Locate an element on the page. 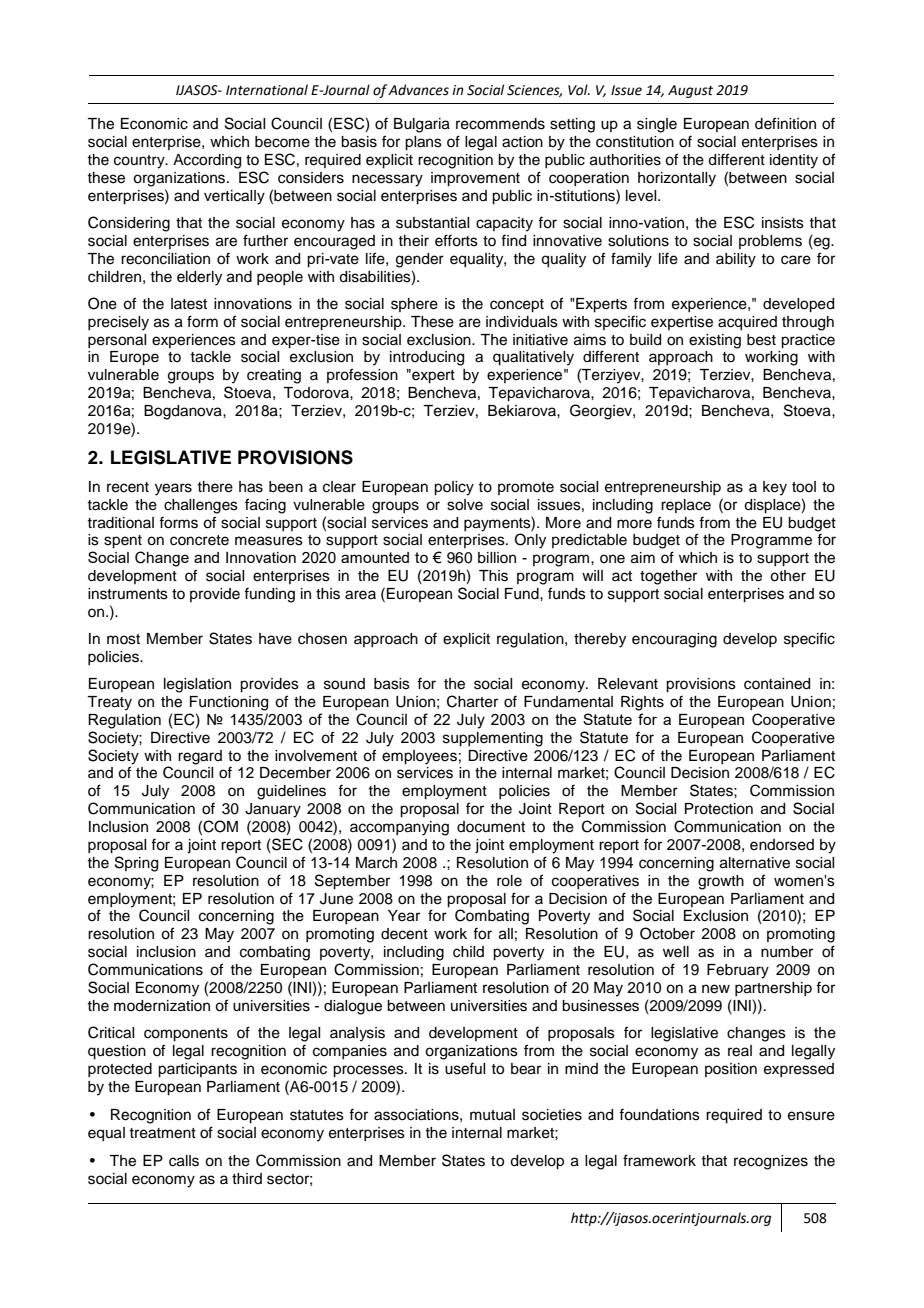 The image size is (924, 1308). latest is located at coordinates (189, 304).
